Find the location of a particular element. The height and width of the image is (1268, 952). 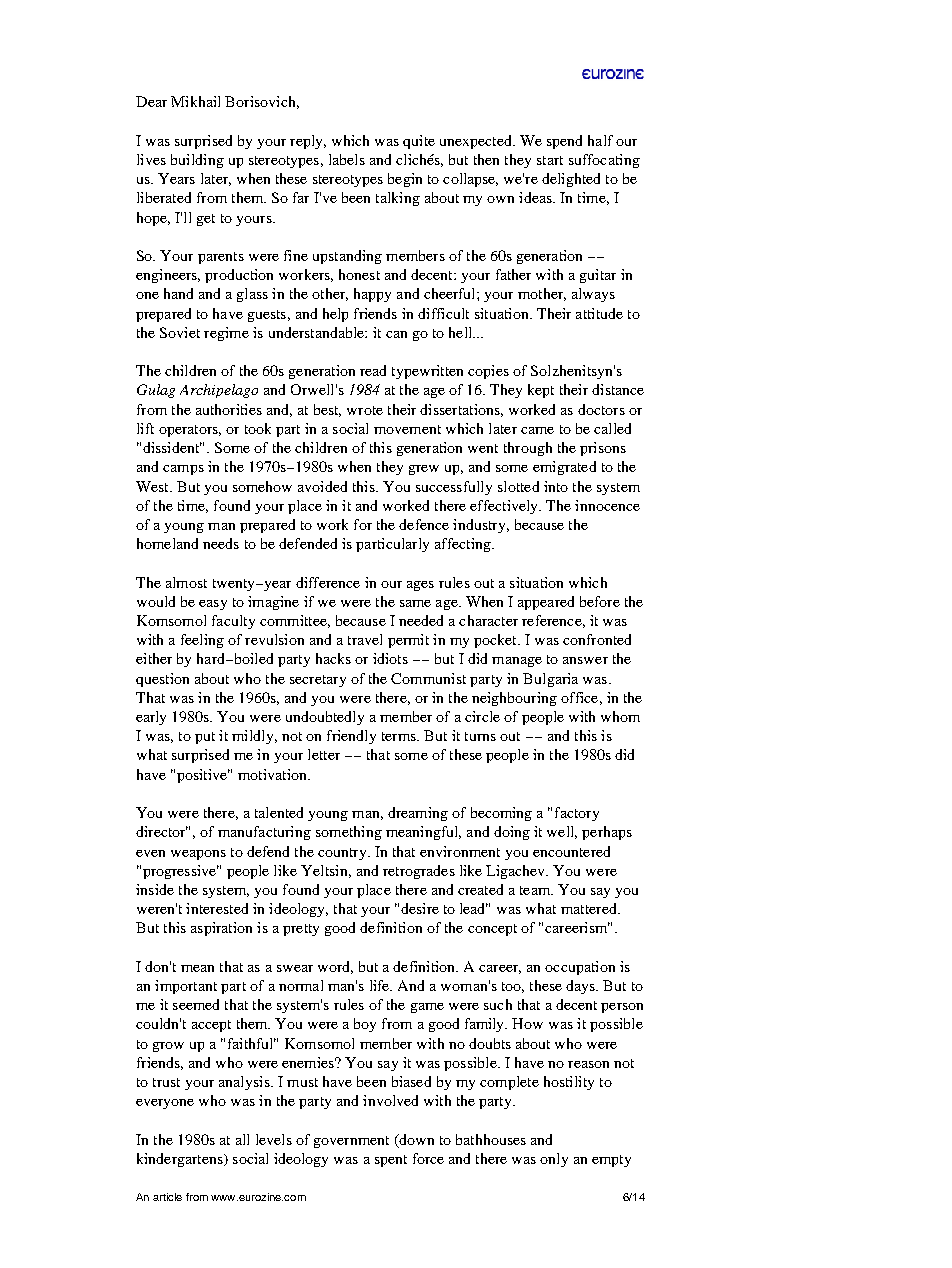

only is located at coordinates (554, 1160).
